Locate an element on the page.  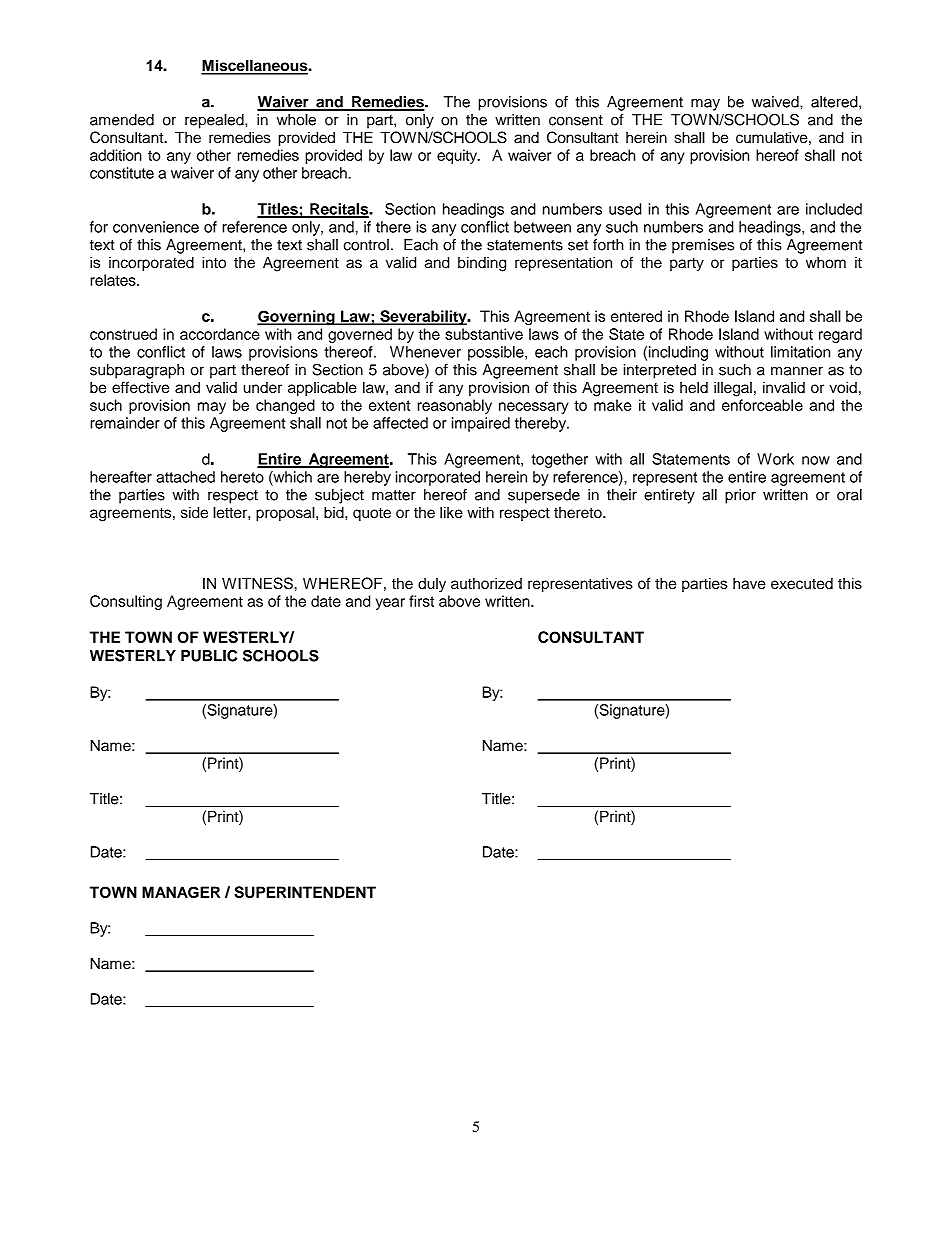
MANAGER is located at coordinates (181, 892).
